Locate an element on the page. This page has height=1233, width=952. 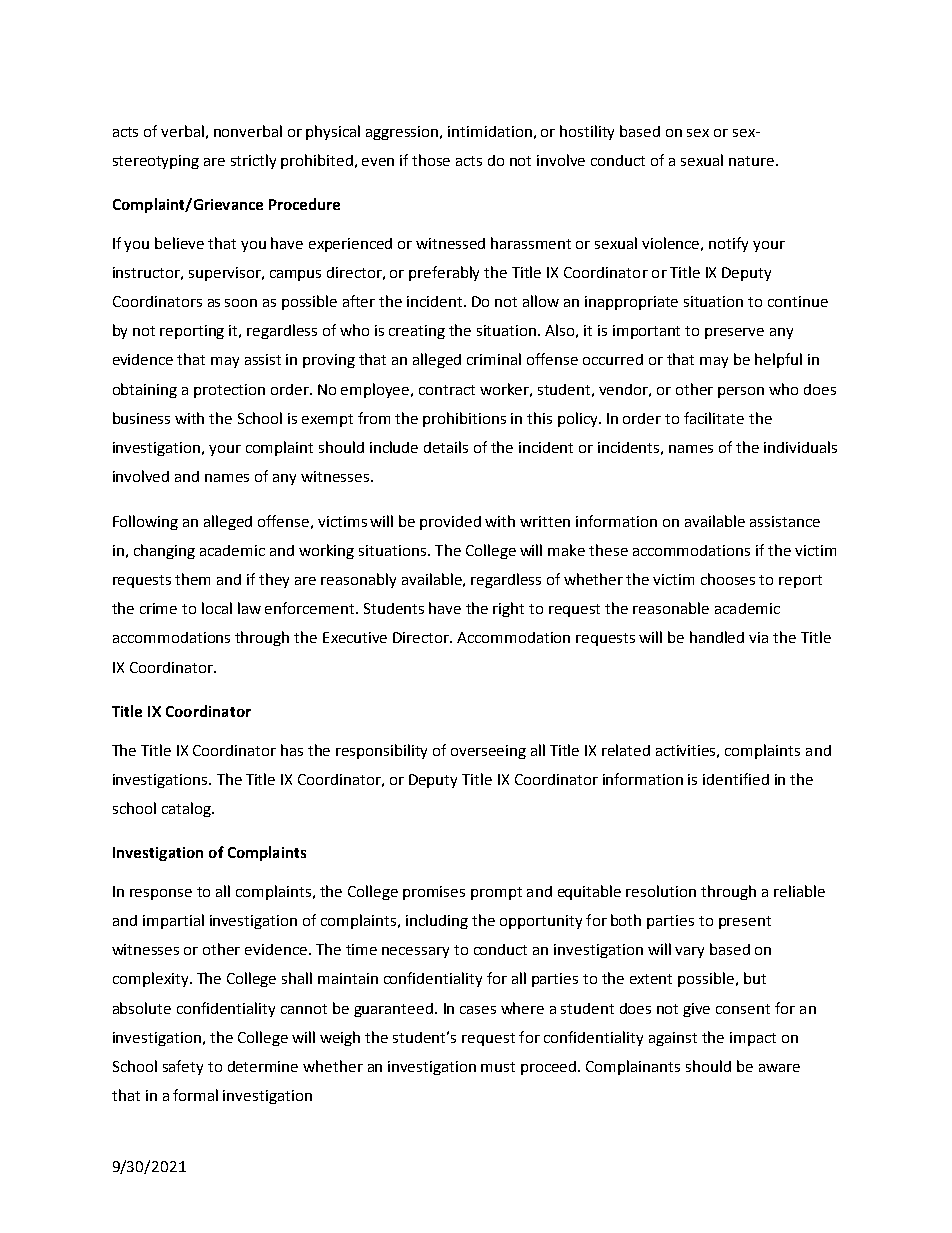
strictly is located at coordinates (253, 161).
